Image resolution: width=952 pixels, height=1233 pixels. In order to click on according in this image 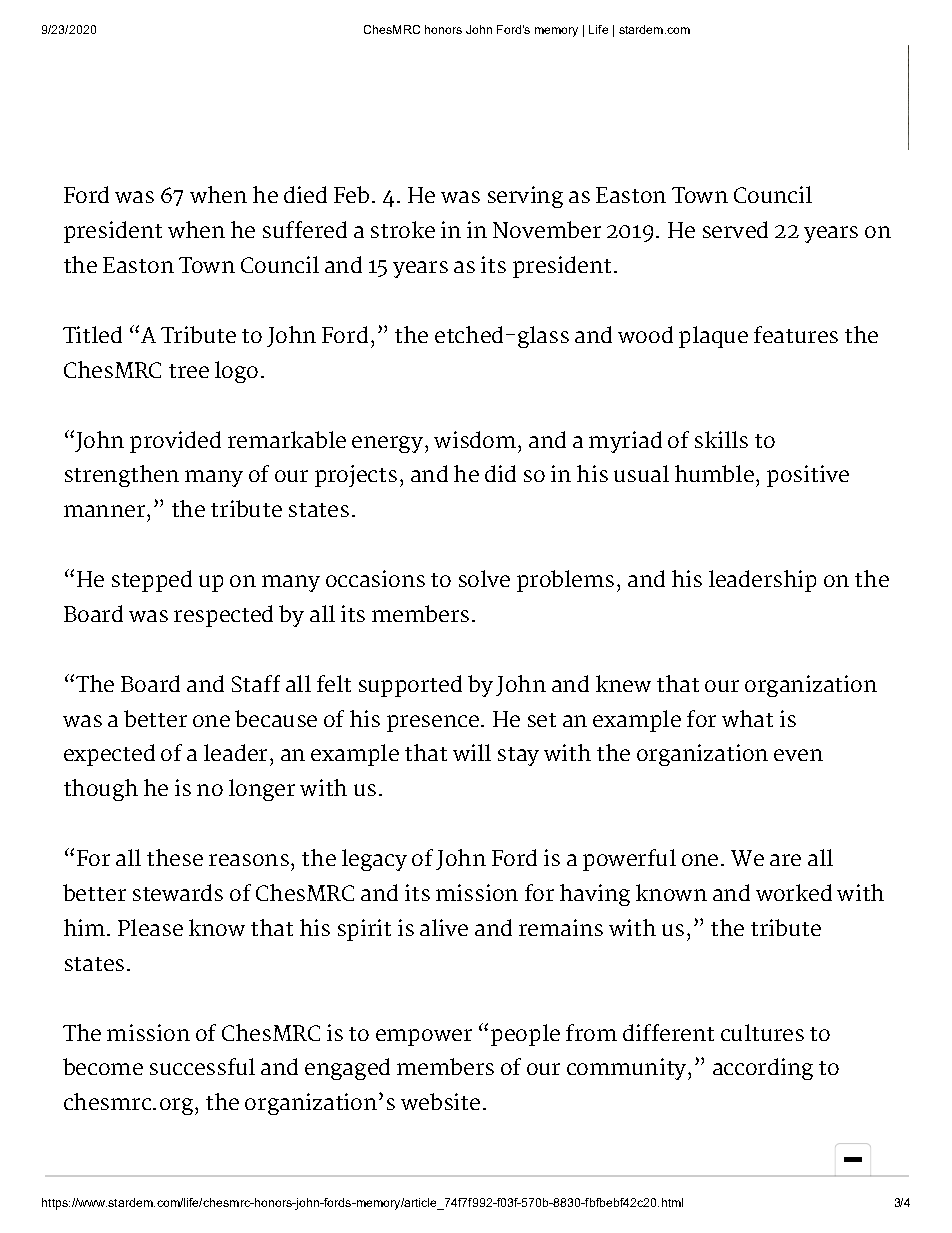, I will do `click(763, 1069)`.
